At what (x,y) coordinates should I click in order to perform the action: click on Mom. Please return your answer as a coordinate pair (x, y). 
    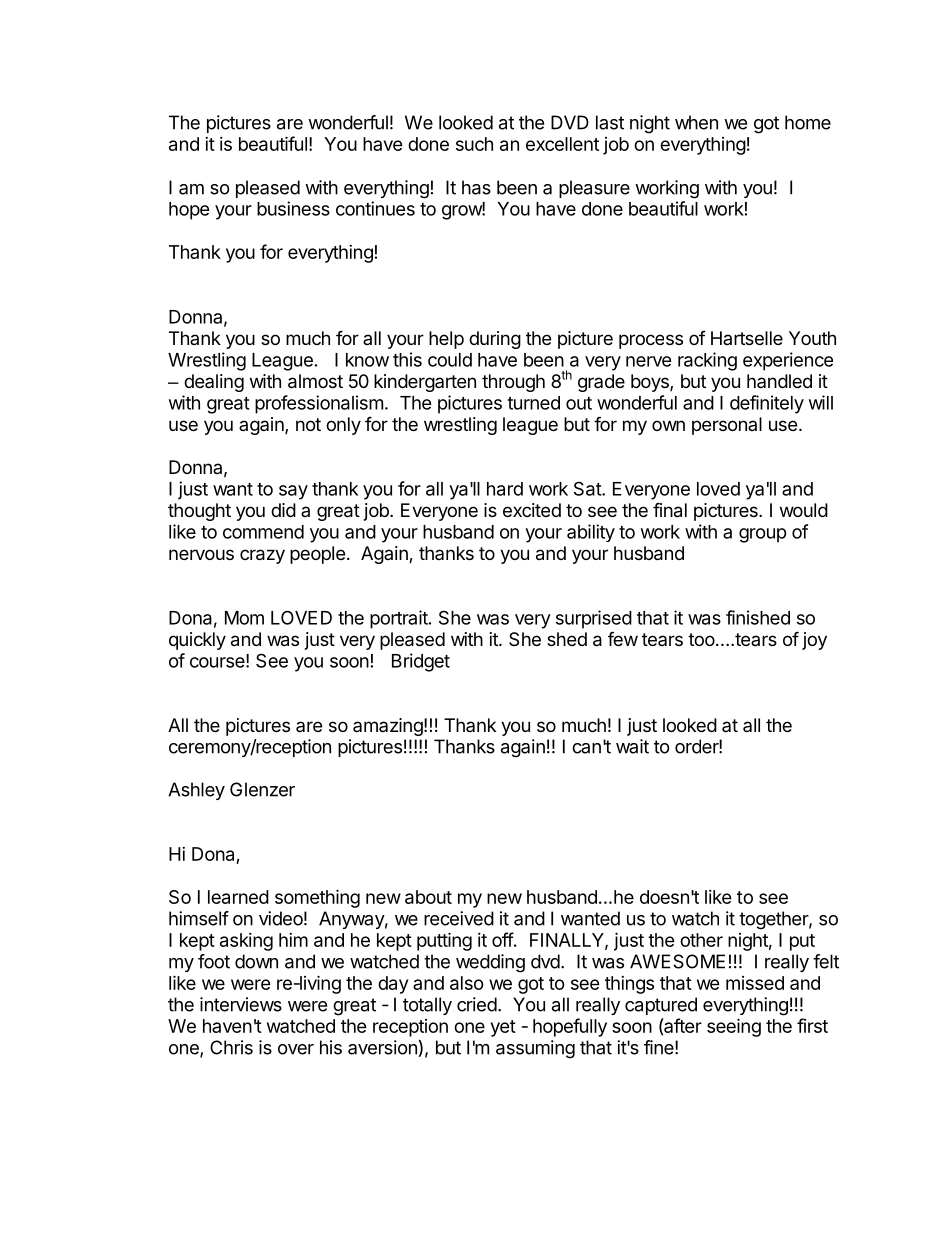
    Looking at the image, I should click on (244, 618).
